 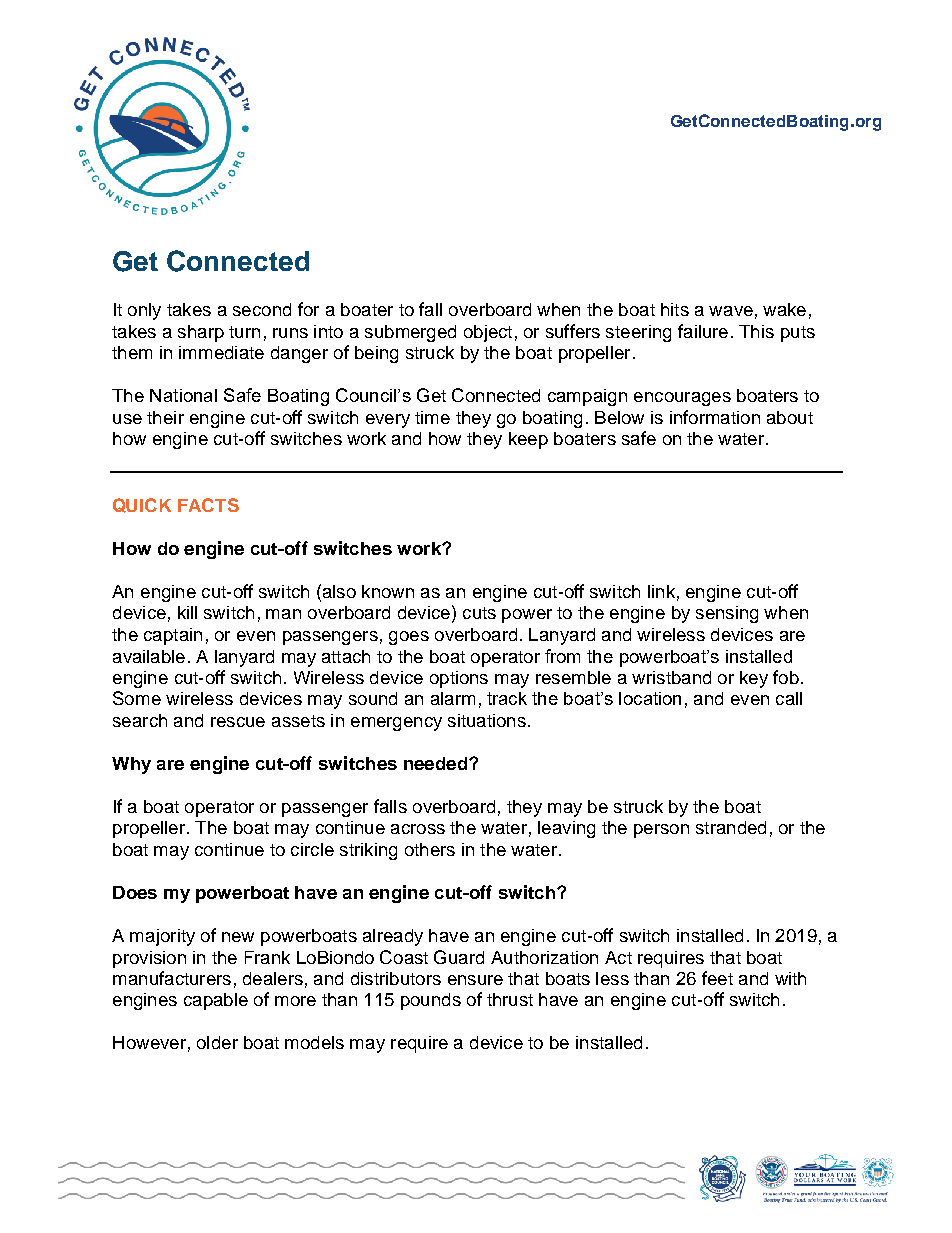 What do you see at coordinates (715, 417) in the image?
I see `information` at bounding box center [715, 417].
